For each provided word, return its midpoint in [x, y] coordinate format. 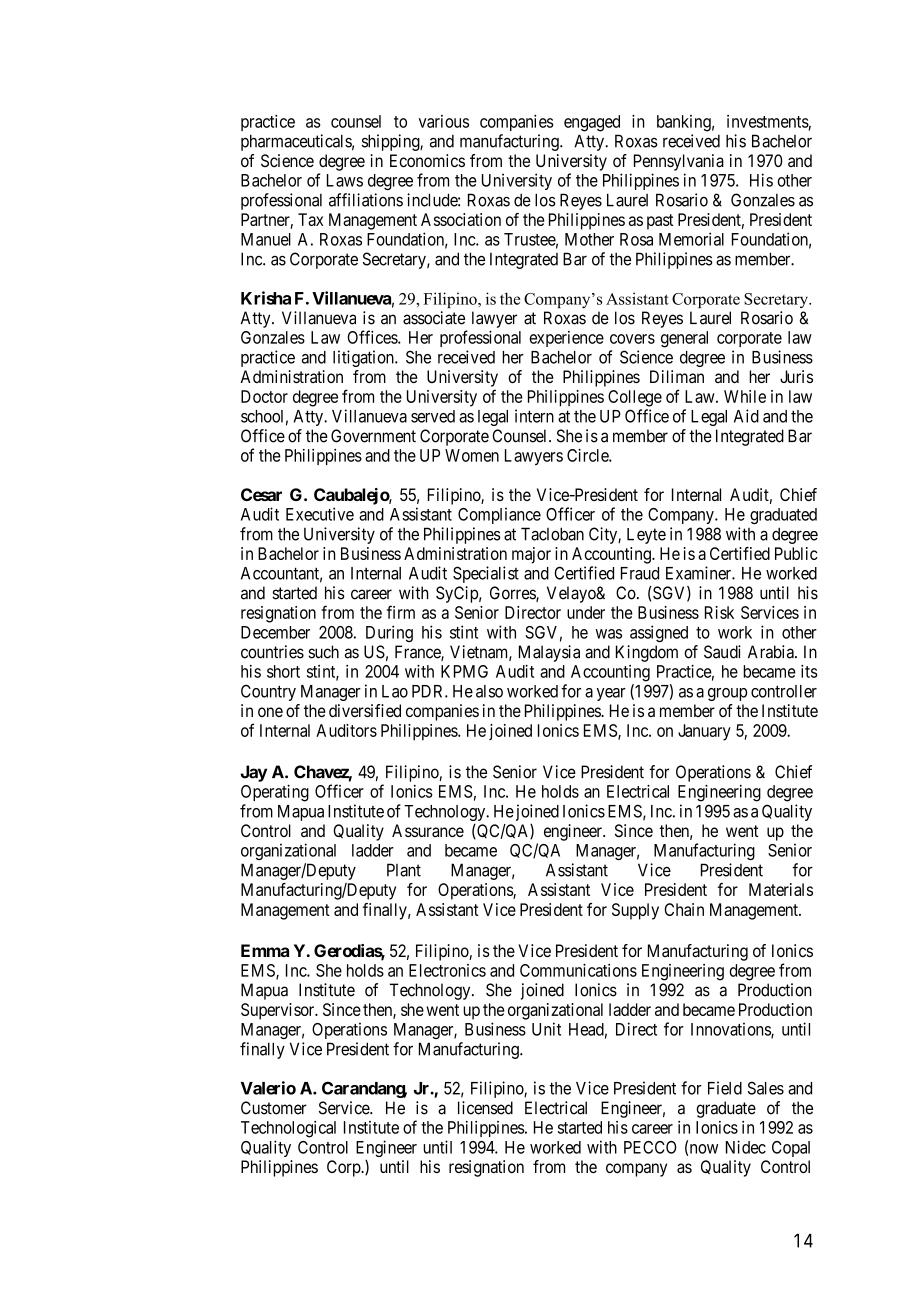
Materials [781, 889]
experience [566, 339]
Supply [635, 911]
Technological [288, 1129]
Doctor [264, 396]
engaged [592, 123]
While [745, 396]
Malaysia [549, 653]
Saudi [722, 652]
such [323, 652]
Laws [345, 180]
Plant [404, 870]
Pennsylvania [679, 162]
